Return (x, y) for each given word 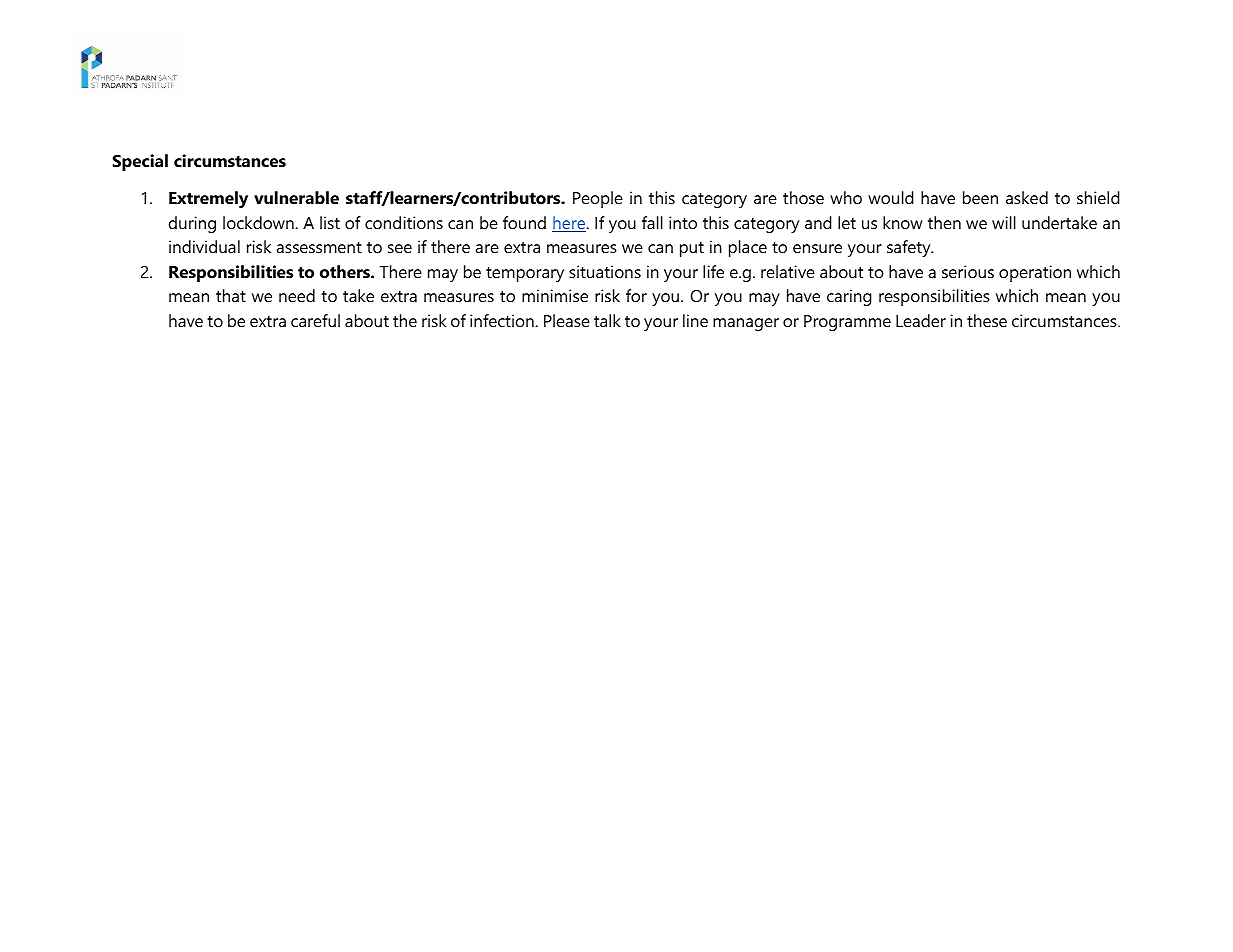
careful (315, 320)
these (987, 320)
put (692, 249)
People (598, 199)
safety (910, 248)
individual (204, 246)
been (980, 197)
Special (140, 162)
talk (607, 320)
